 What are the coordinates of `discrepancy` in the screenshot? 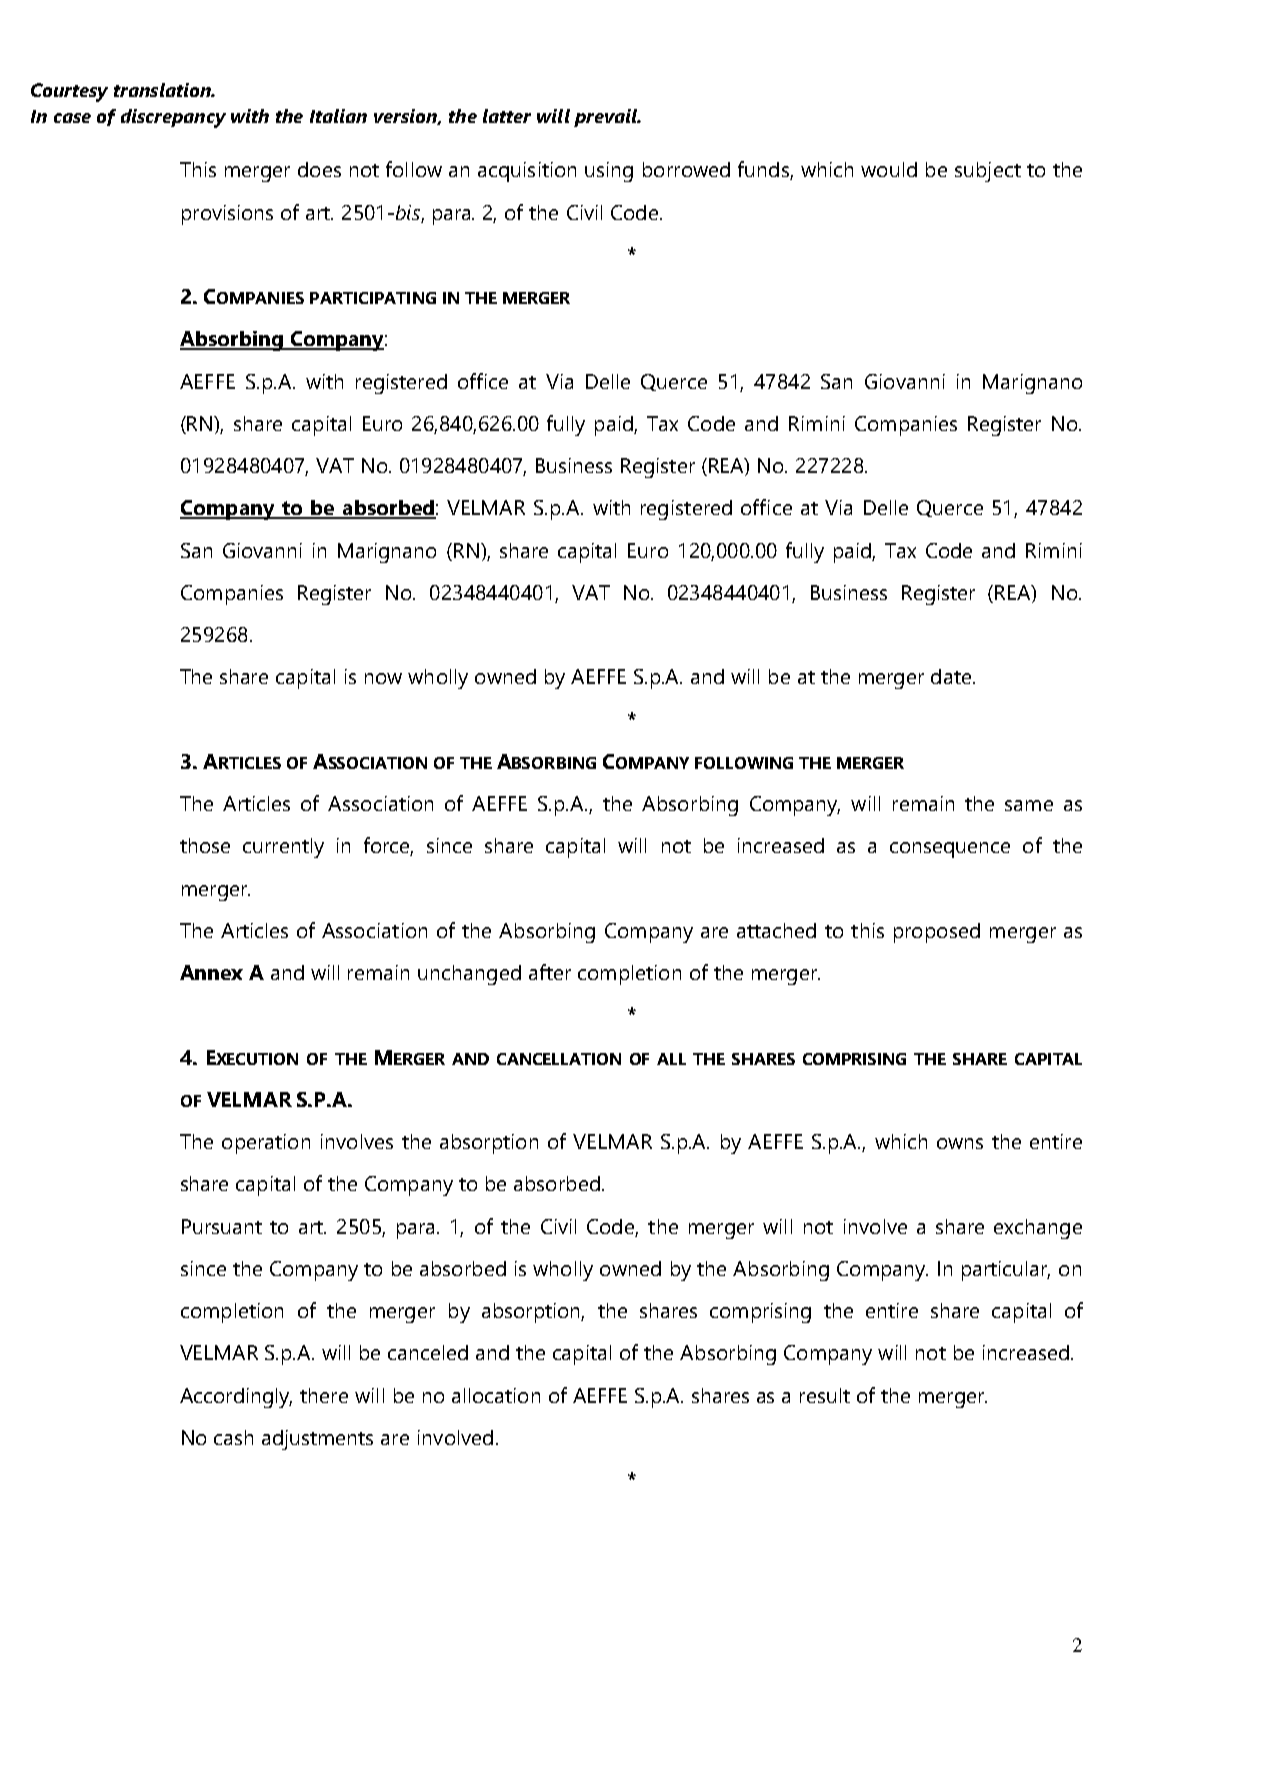 It's located at (173, 118).
